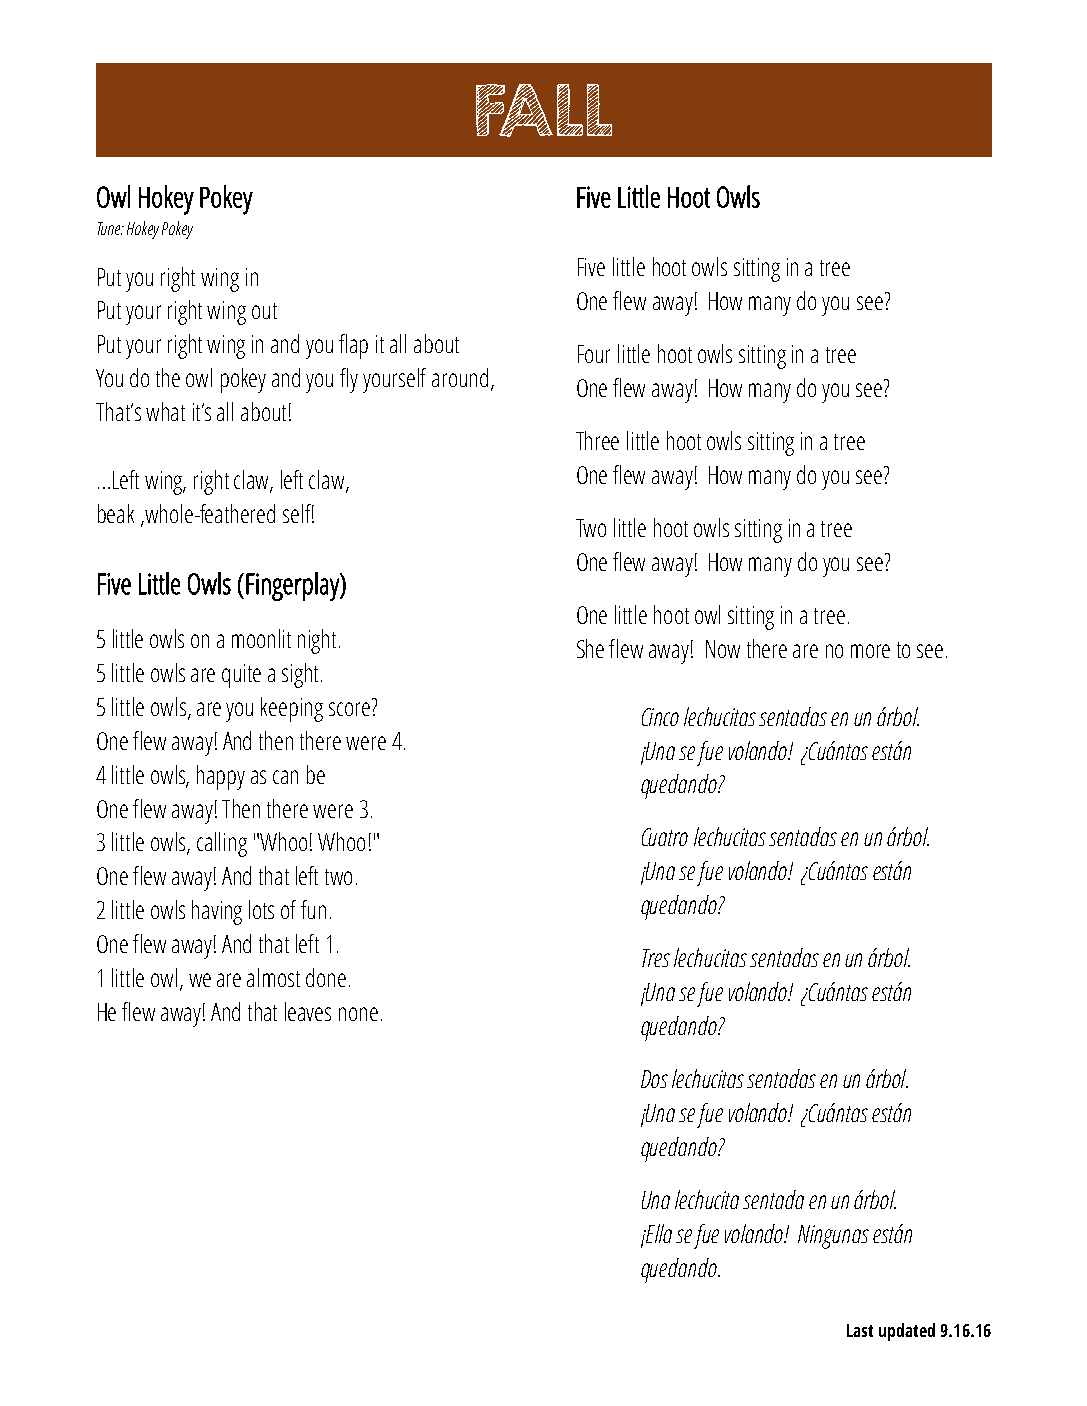 This document has height=1406, width=1087. What do you see at coordinates (860, 1330) in the document?
I see `Last` at bounding box center [860, 1330].
